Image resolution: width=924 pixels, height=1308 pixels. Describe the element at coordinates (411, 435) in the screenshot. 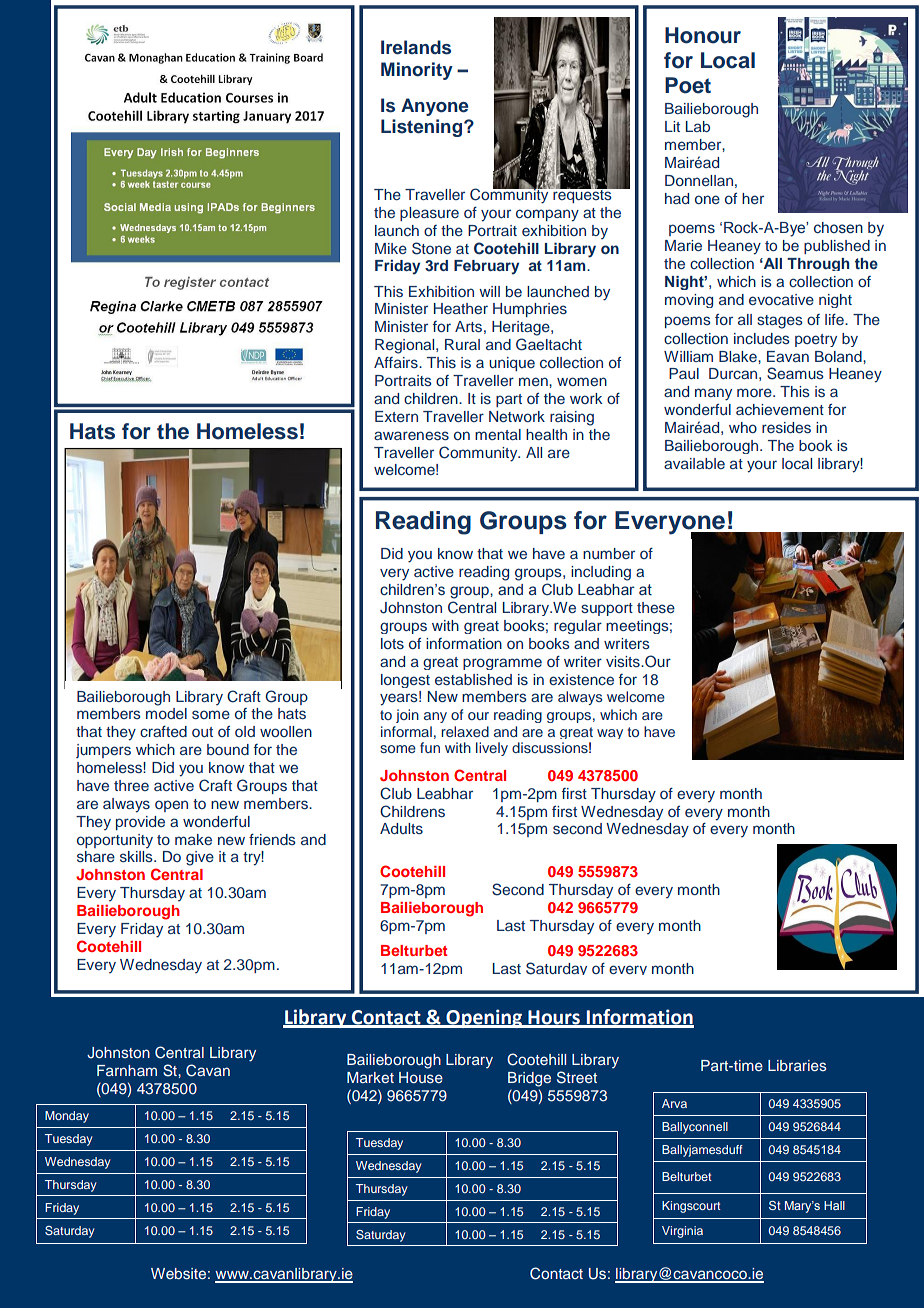

I see `awareness` at that location.
